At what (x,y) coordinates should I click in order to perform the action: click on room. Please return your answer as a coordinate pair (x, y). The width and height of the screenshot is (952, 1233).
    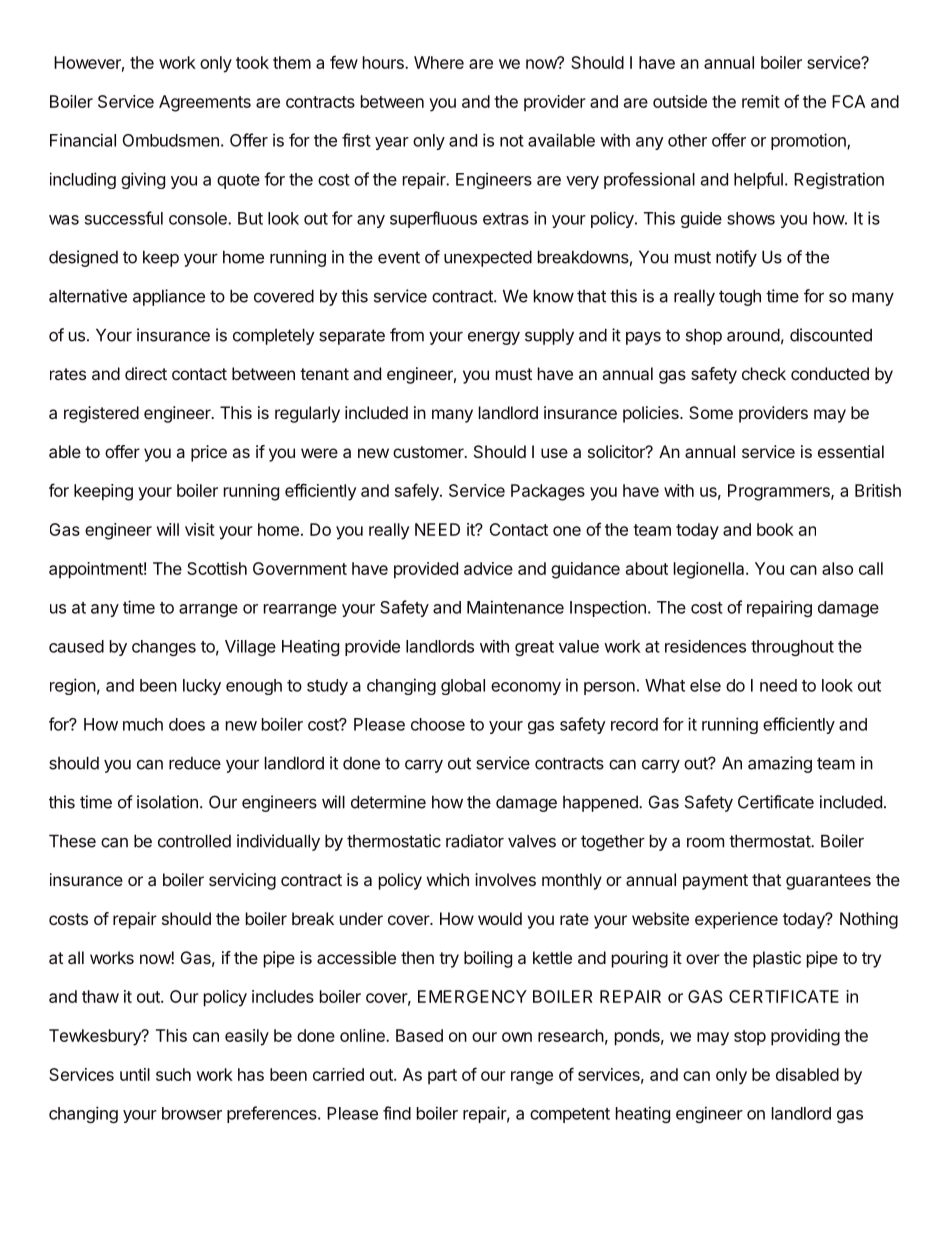
    Looking at the image, I should click on (705, 842).
